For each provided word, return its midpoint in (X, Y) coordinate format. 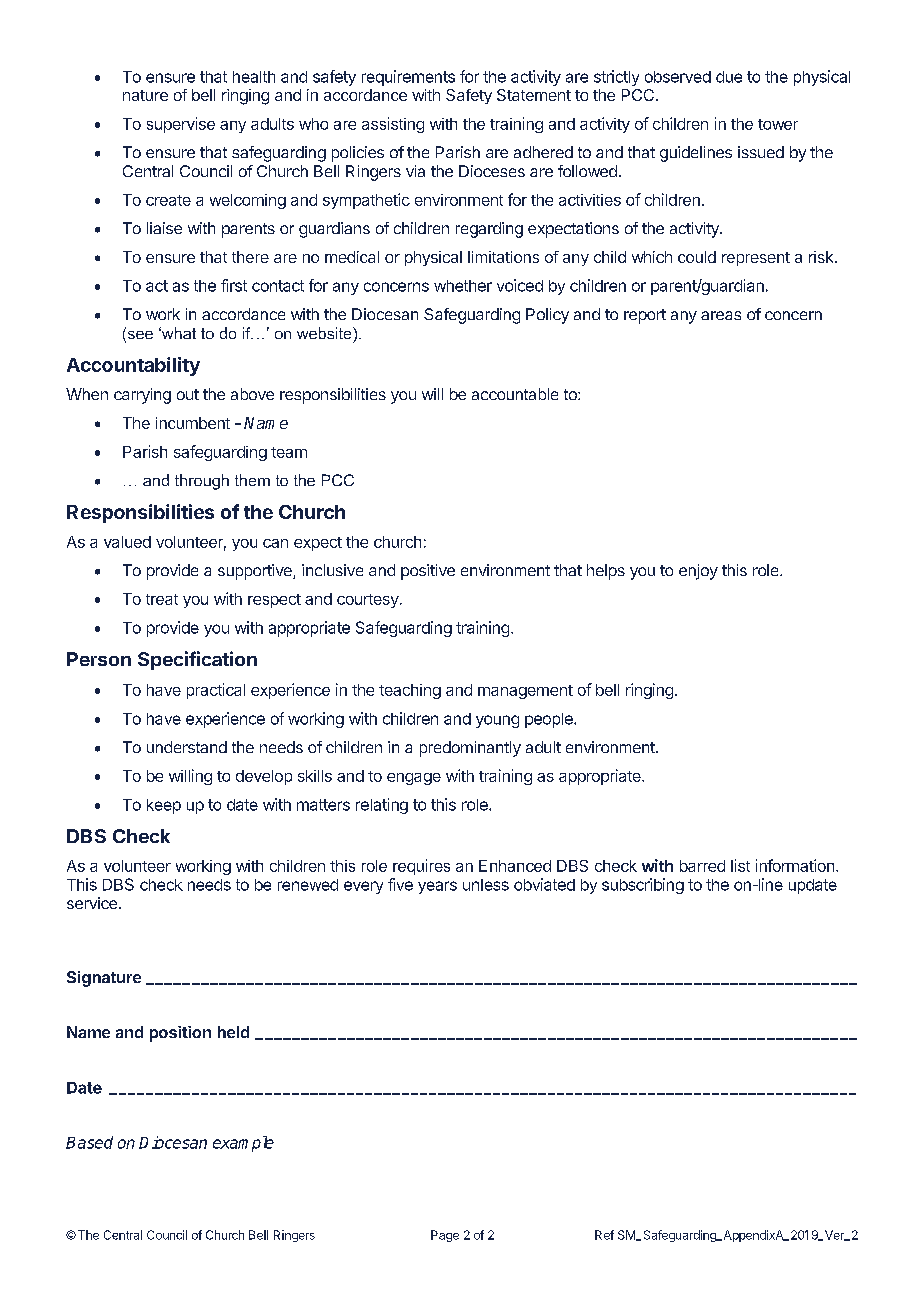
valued (127, 542)
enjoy (698, 572)
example (243, 1144)
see (139, 335)
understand (187, 747)
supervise (181, 125)
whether (463, 286)
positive (428, 572)
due (729, 77)
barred (702, 866)
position (180, 1034)
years (437, 887)
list (740, 865)
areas (721, 315)
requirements (408, 78)
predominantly (470, 749)
